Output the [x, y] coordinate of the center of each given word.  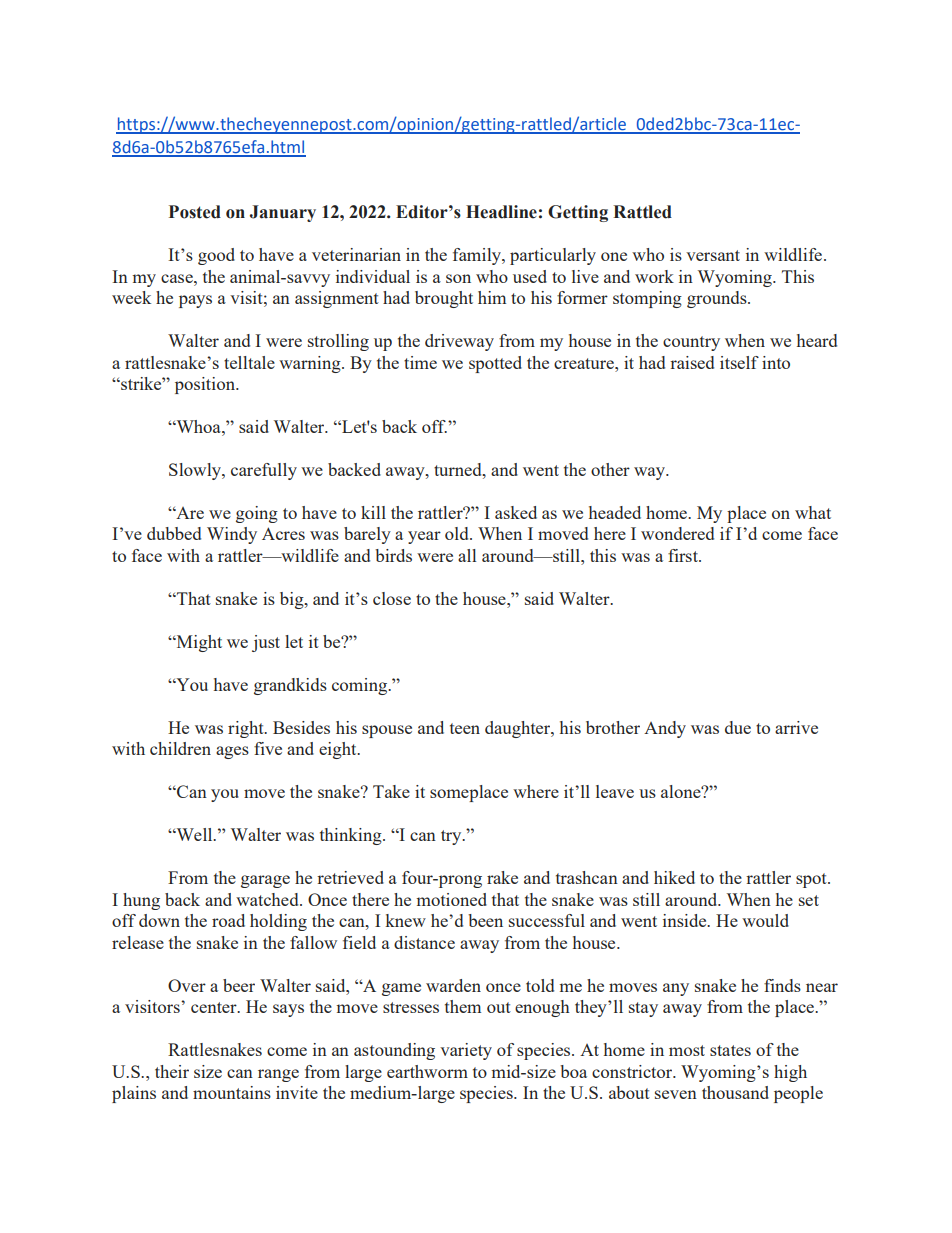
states [730, 1050]
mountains [232, 1092]
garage [265, 881]
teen [465, 728]
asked [516, 512]
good [216, 256]
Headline [501, 212]
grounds [718, 299]
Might [198, 643]
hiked [674, 877]
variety [466, 1051]
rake [502, 877]
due [738, 727]
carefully [264, 471]
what [813, 512]
